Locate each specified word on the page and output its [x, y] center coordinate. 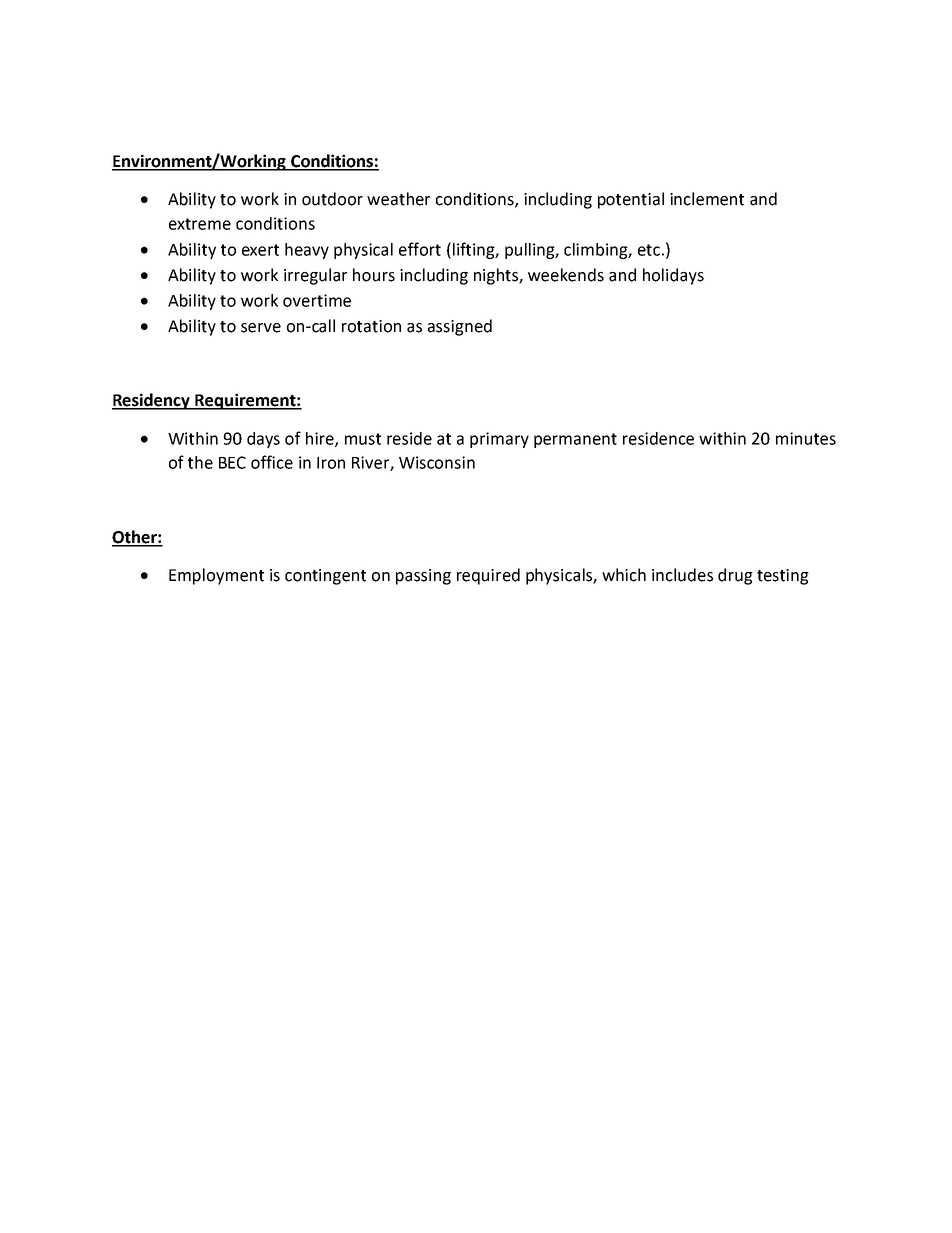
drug [735, 576]
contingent [325, 577]
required [488, 576]
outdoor [332, 199]
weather [398, 199]
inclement [707, 199]
